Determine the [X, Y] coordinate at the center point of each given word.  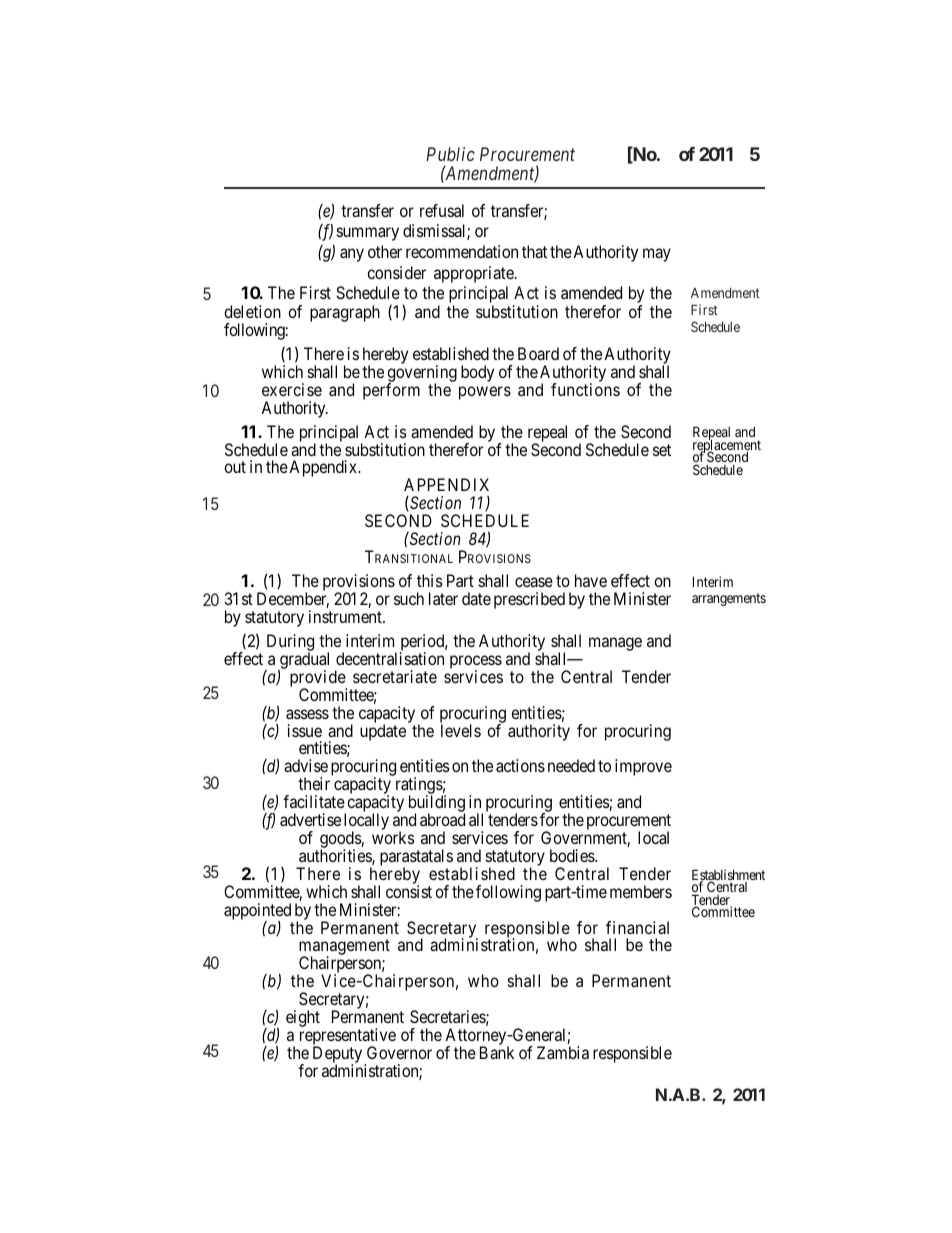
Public [450, 154]
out [235, 467]
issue [305, 730]
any [352, 255]
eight [303, 1018]
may [657, 255]
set [662, 450]
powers [485, 393]
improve [643, 767]
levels [461, 730]
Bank [497, 1052]
